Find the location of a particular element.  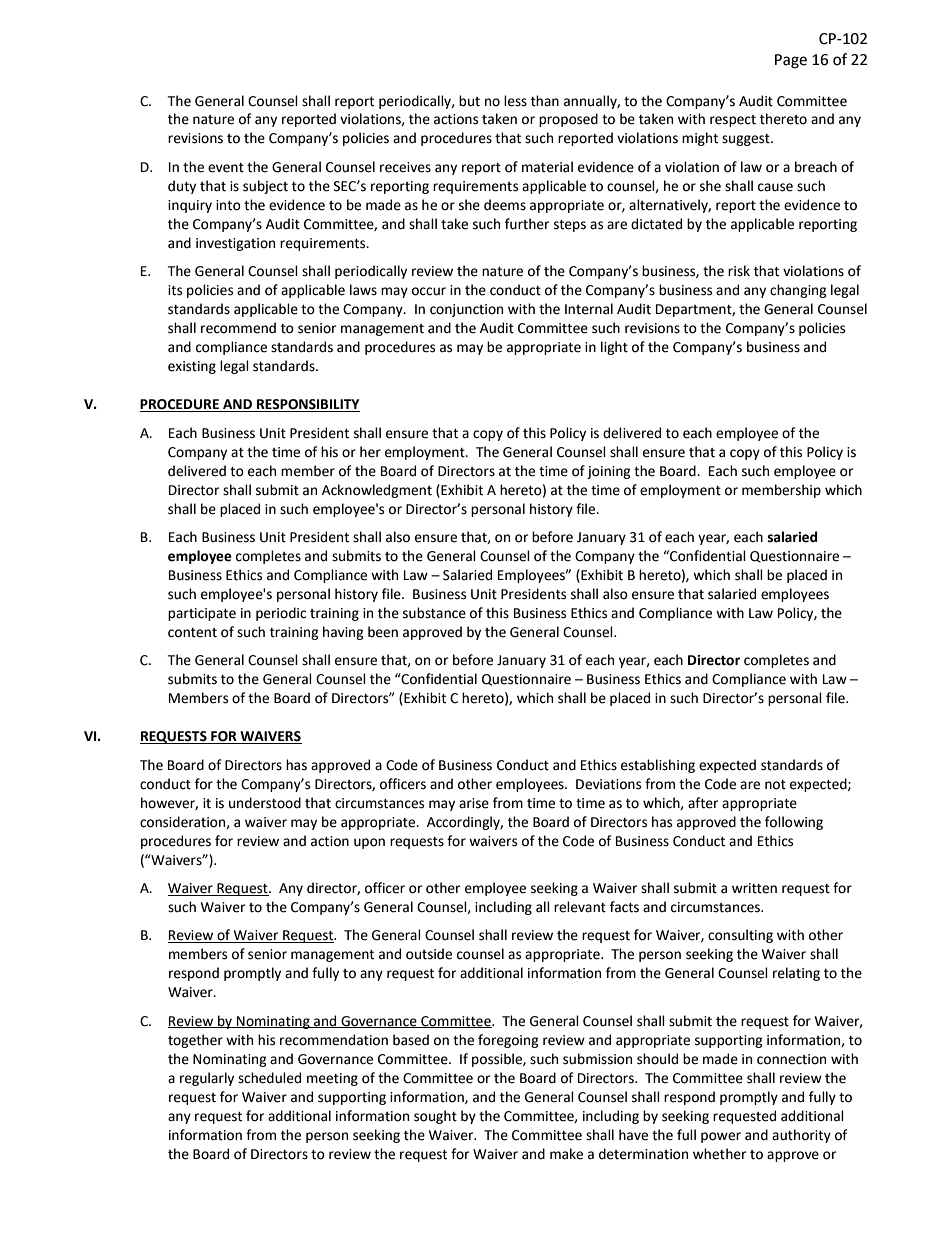

but is located at coordinates (469, 101).
